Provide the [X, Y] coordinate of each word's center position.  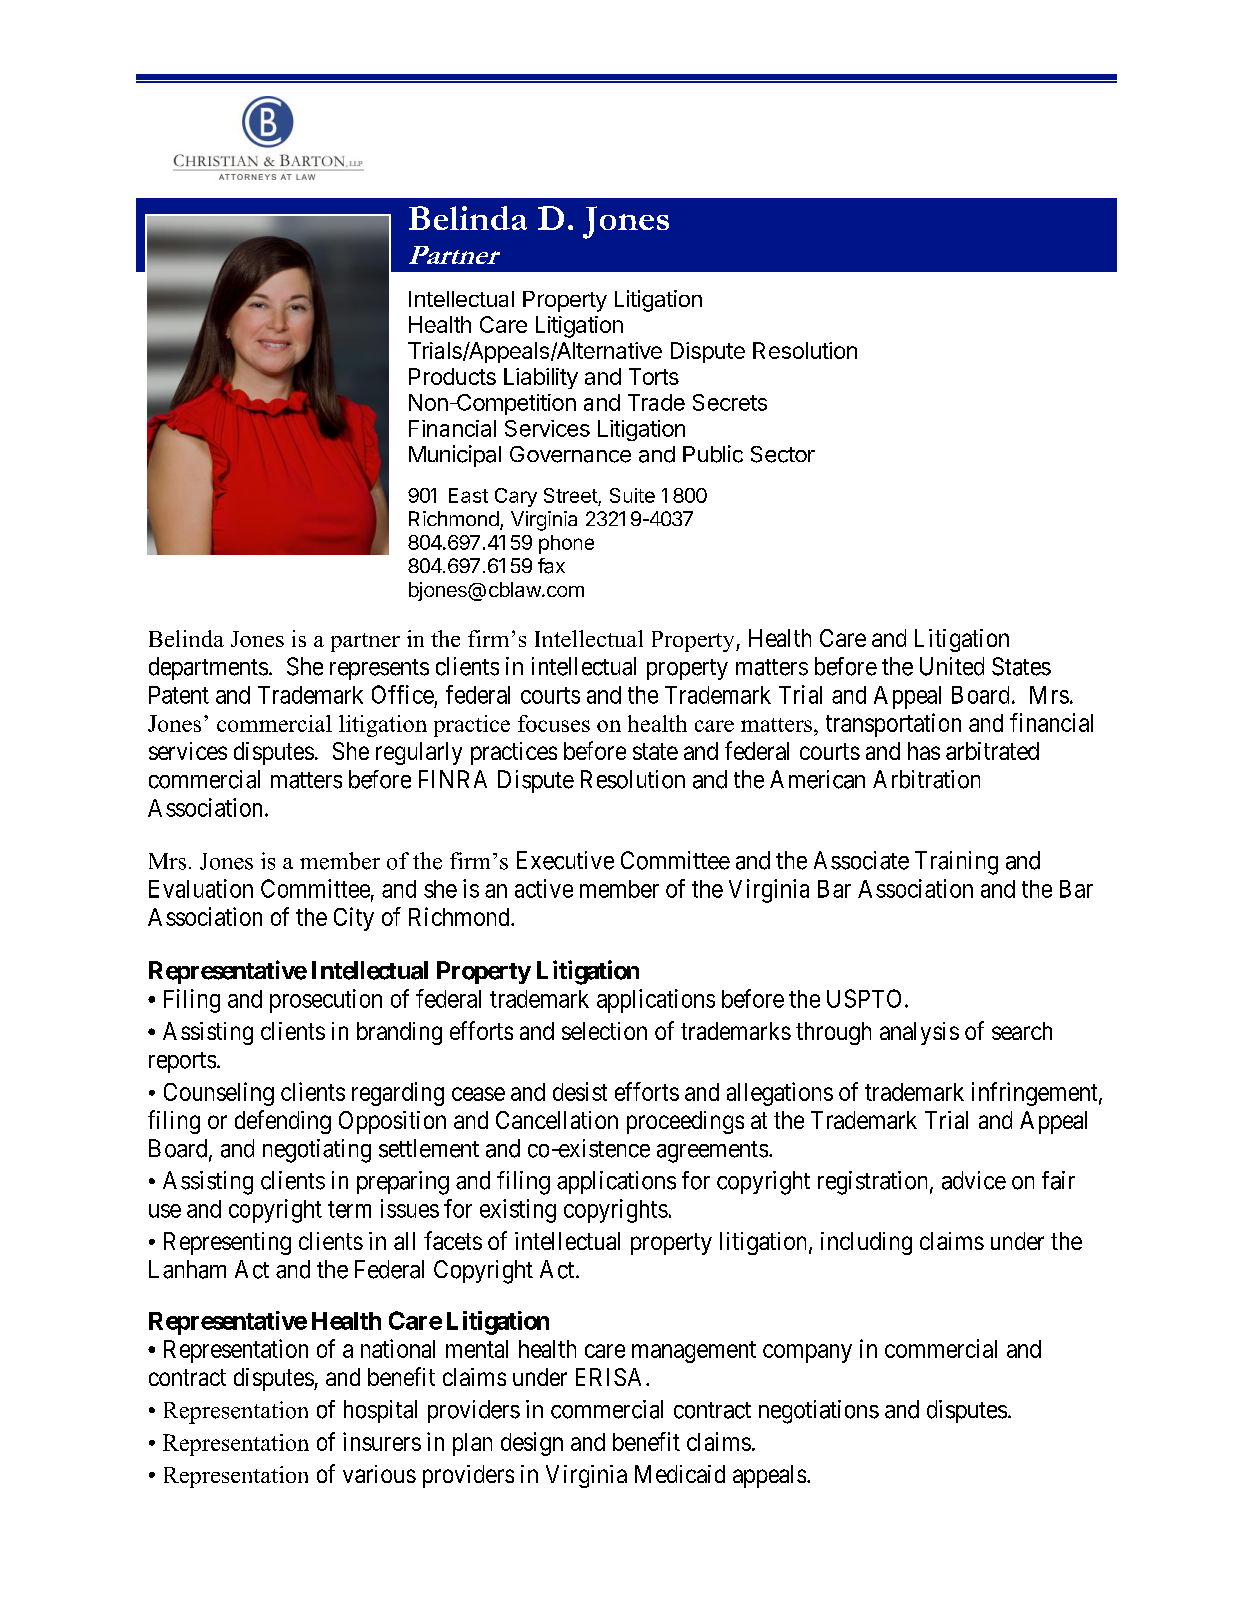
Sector [783, 454]
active [544, 888]
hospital [380, 1411]
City [354, 919]
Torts [654, 376]
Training [956, 863]
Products [452, 376]
